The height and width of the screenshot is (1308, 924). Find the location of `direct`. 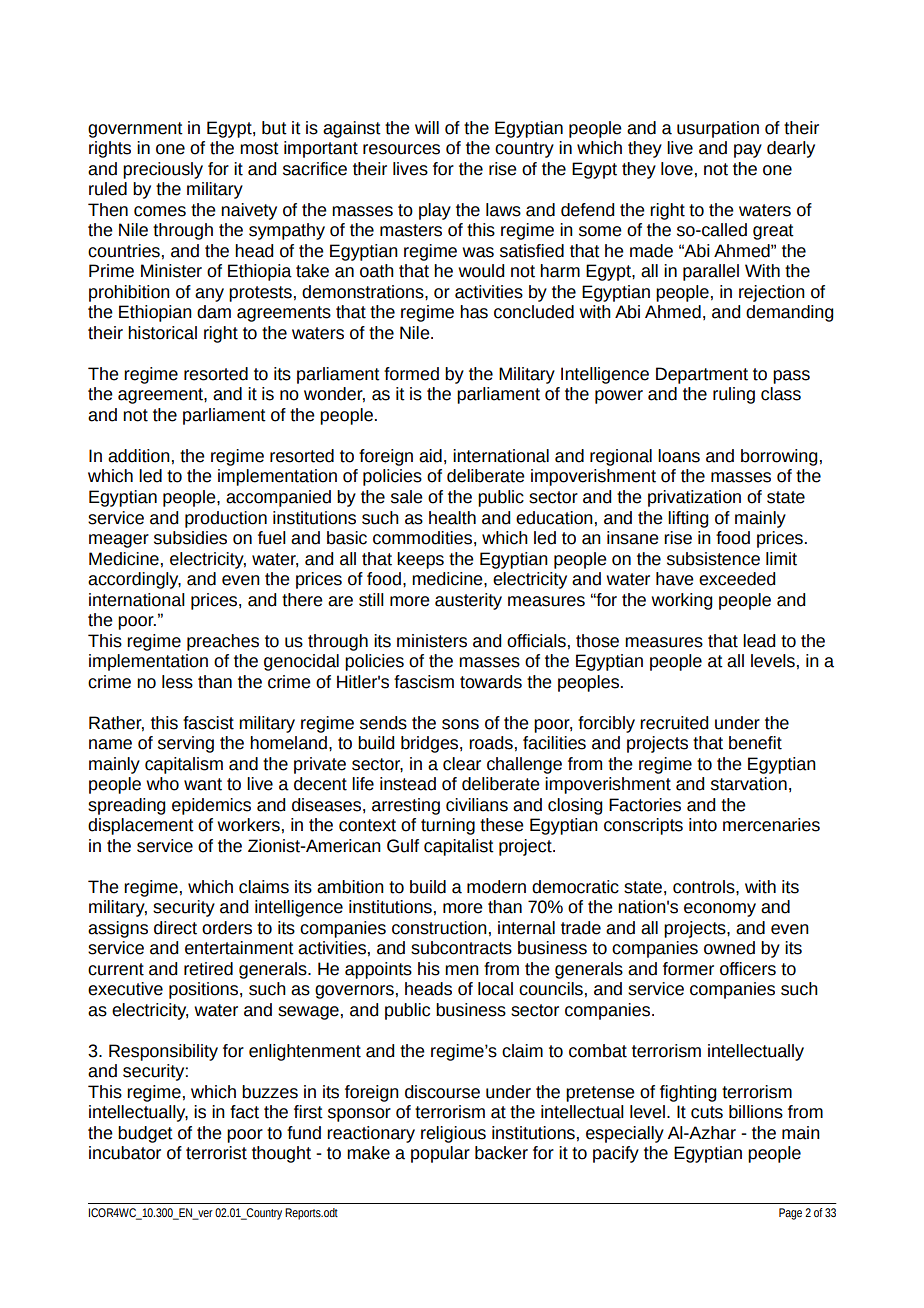

direct is located at coordinates (175, 928).
